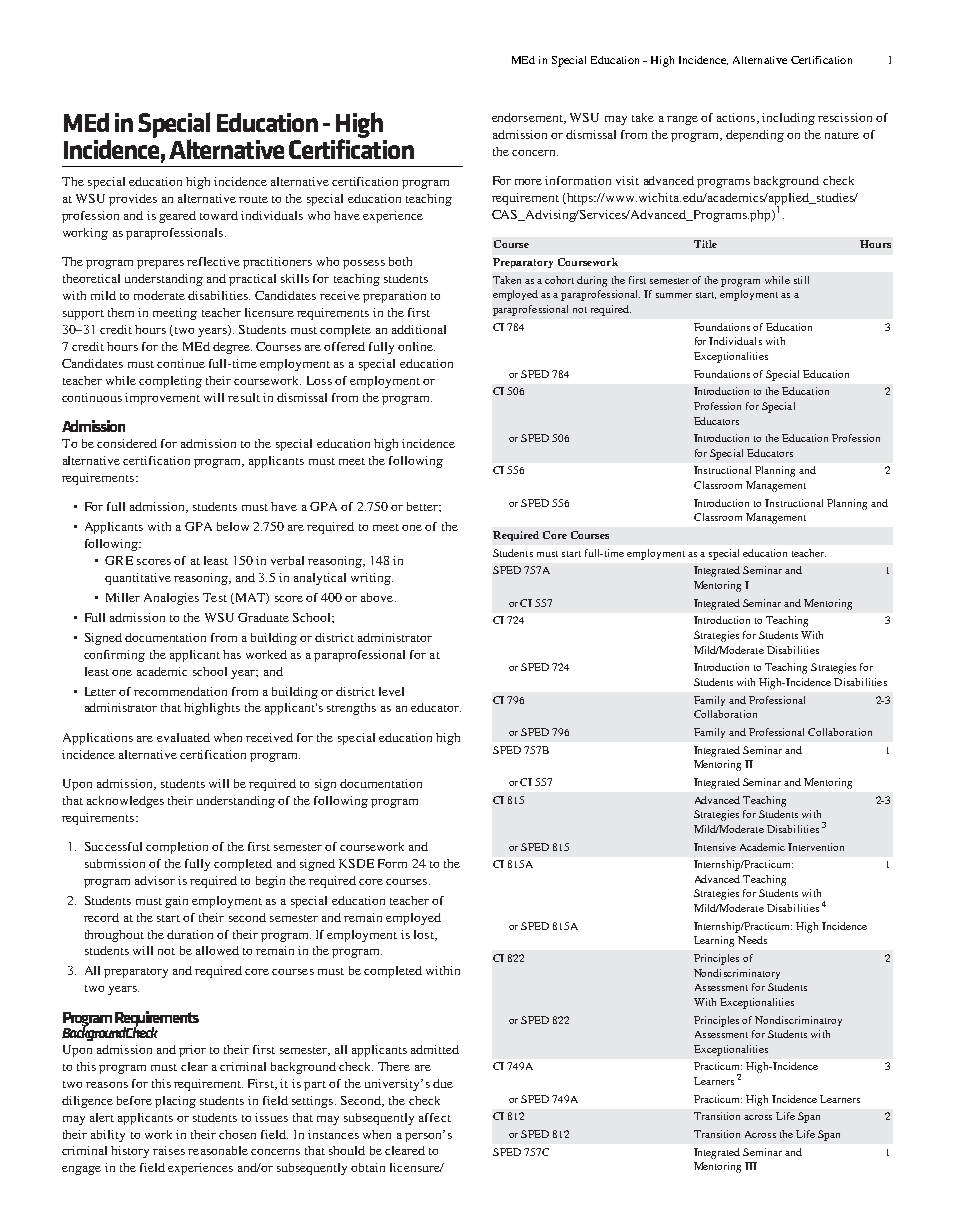  Describe the element at coordinates (425, 935) in the document. I see `lost` at that location.
